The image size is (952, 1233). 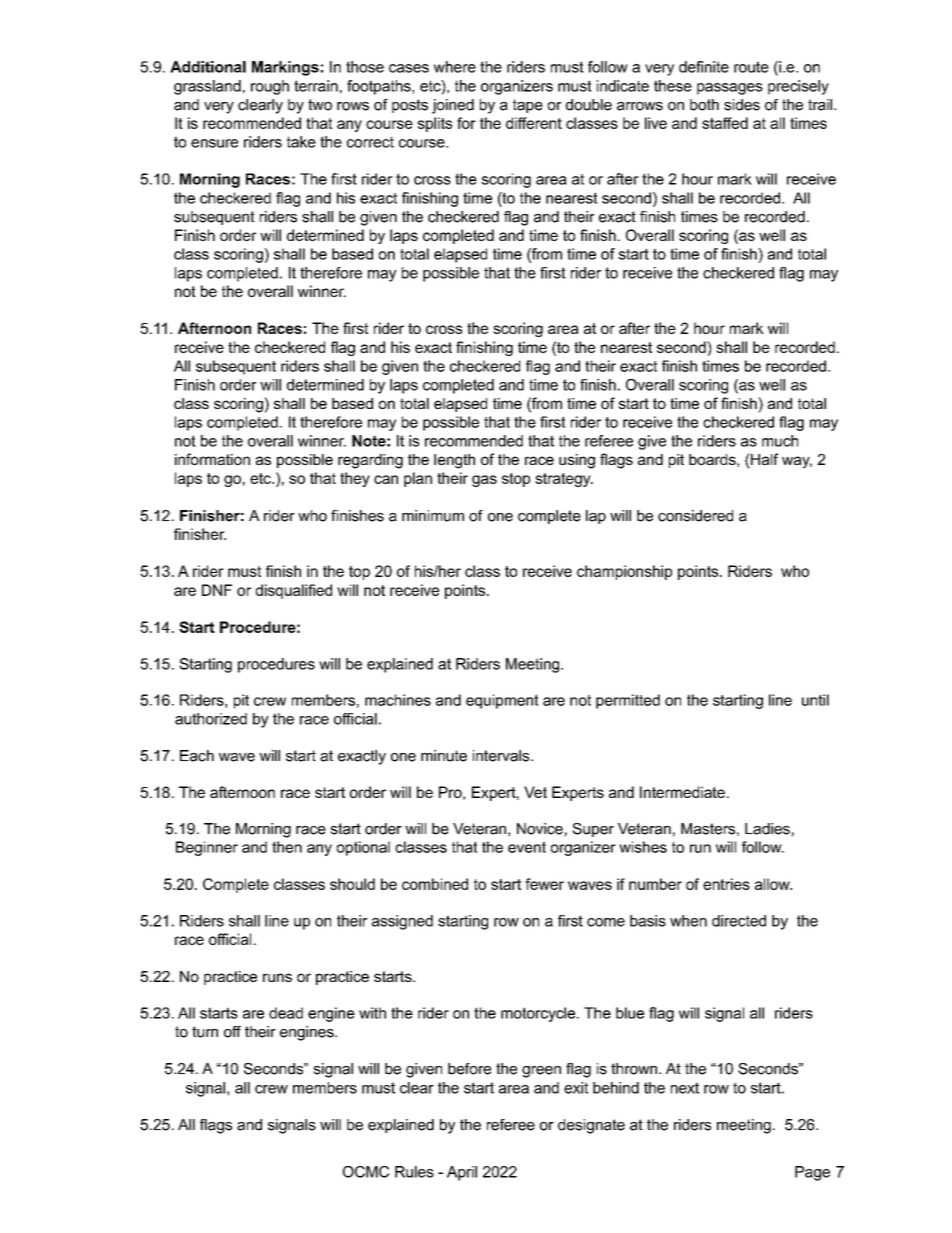 What do you see at coordinates (528, 106) in the screenshot?
I see `tape` at bounding box center [528, 106].
